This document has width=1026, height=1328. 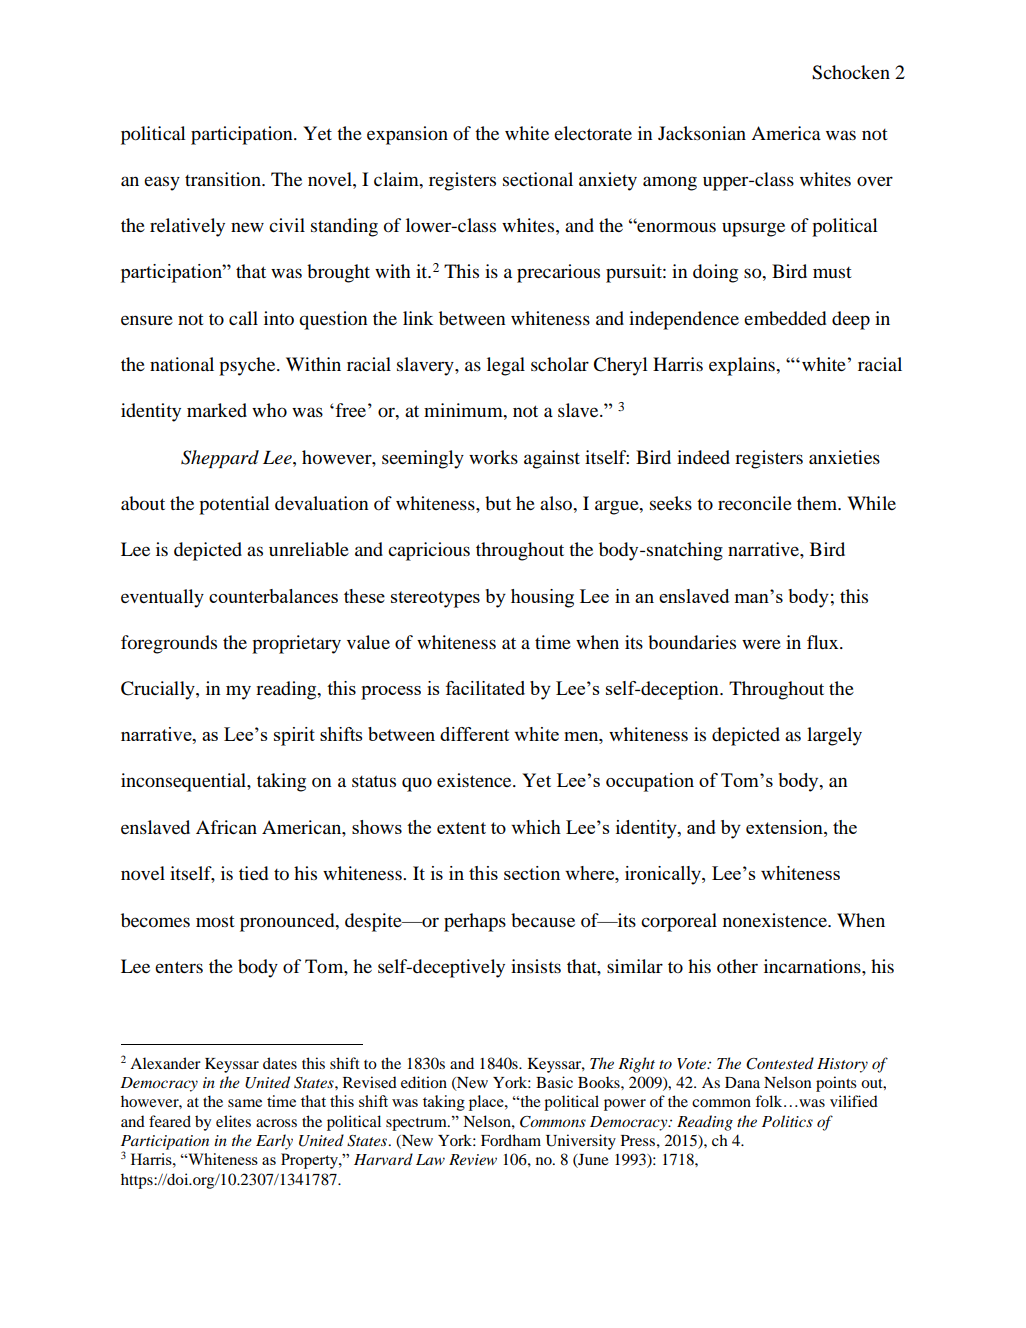 What do you see at coordinates (273, 596) in the document?
I see `counterbalances` at bounding box center [273, 596].
